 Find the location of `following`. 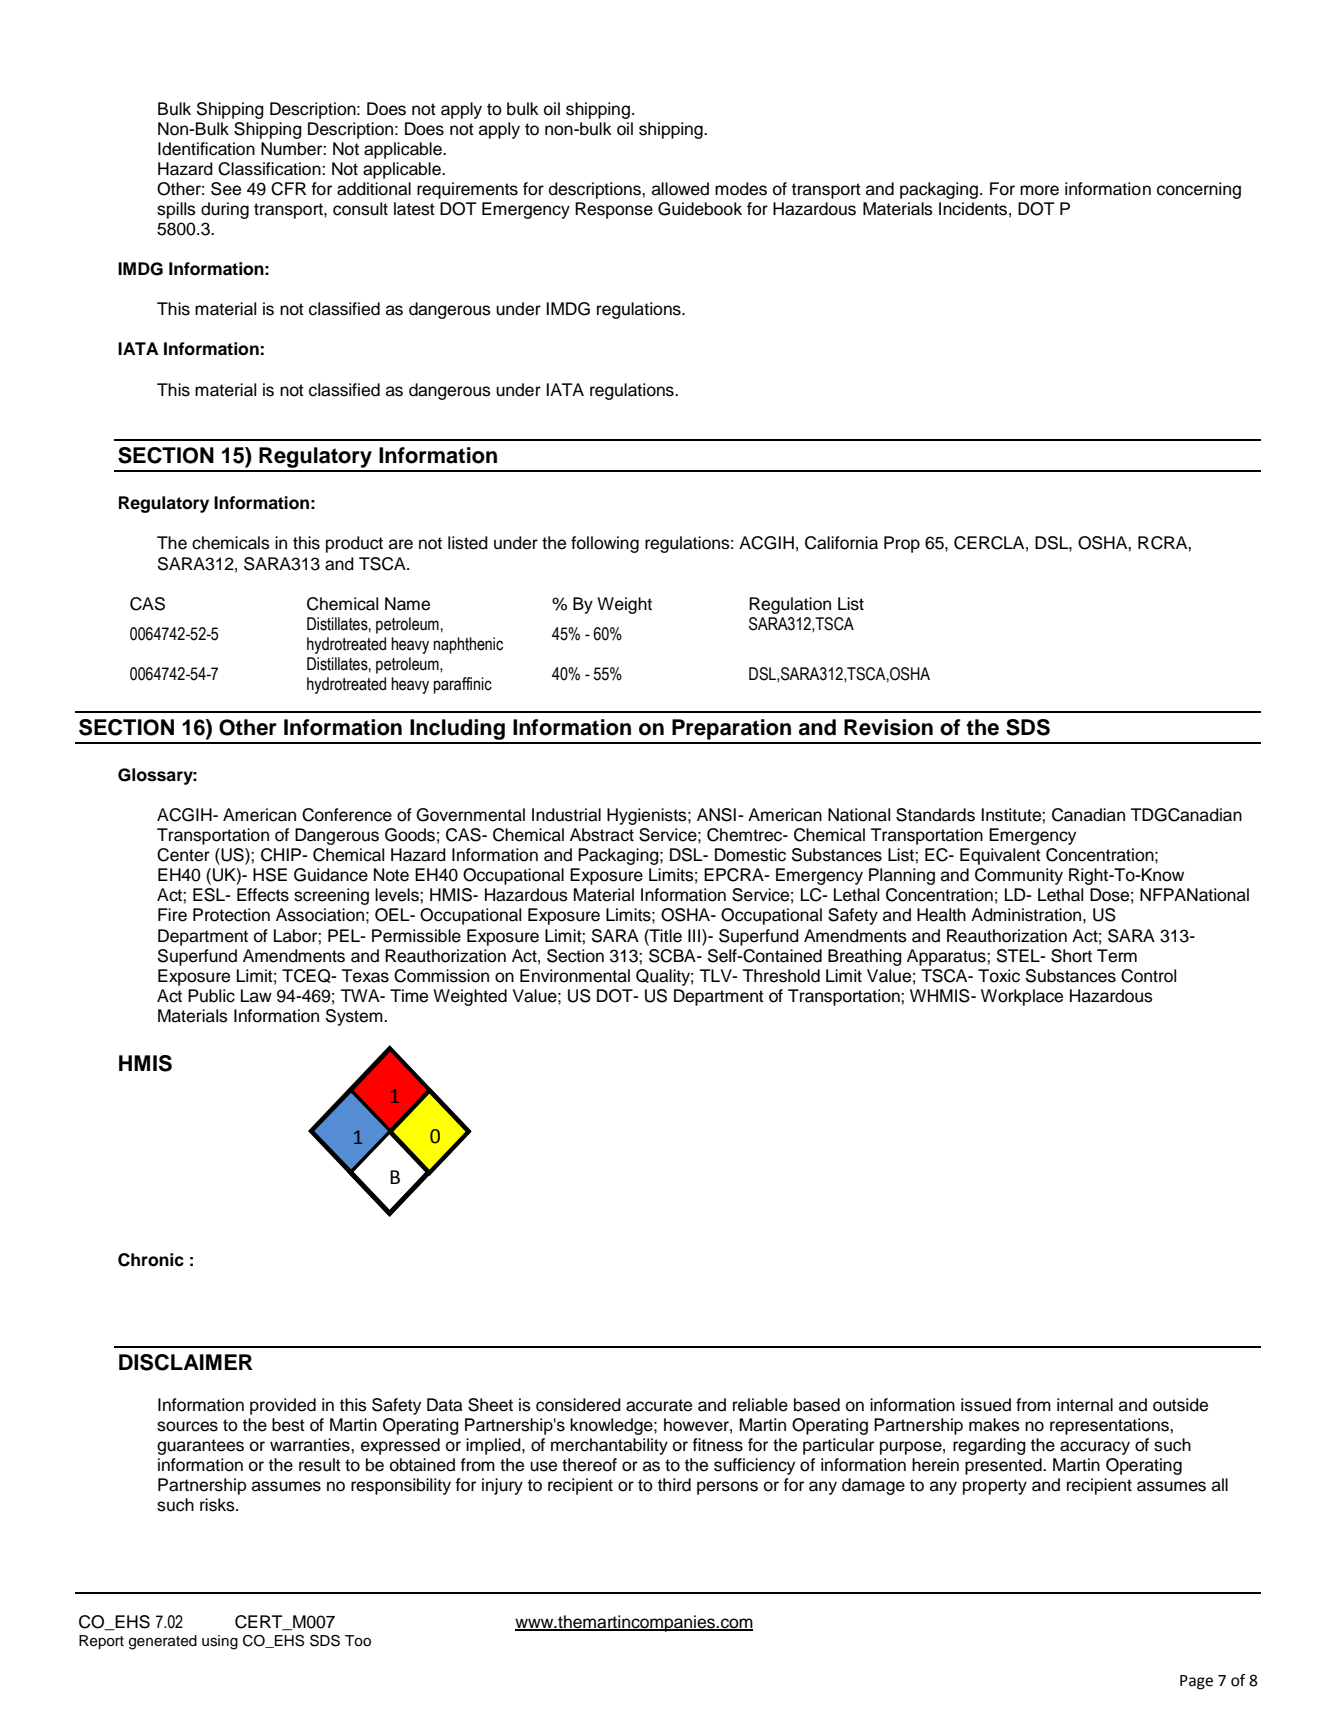

following is located at coordinates (605, 544).
